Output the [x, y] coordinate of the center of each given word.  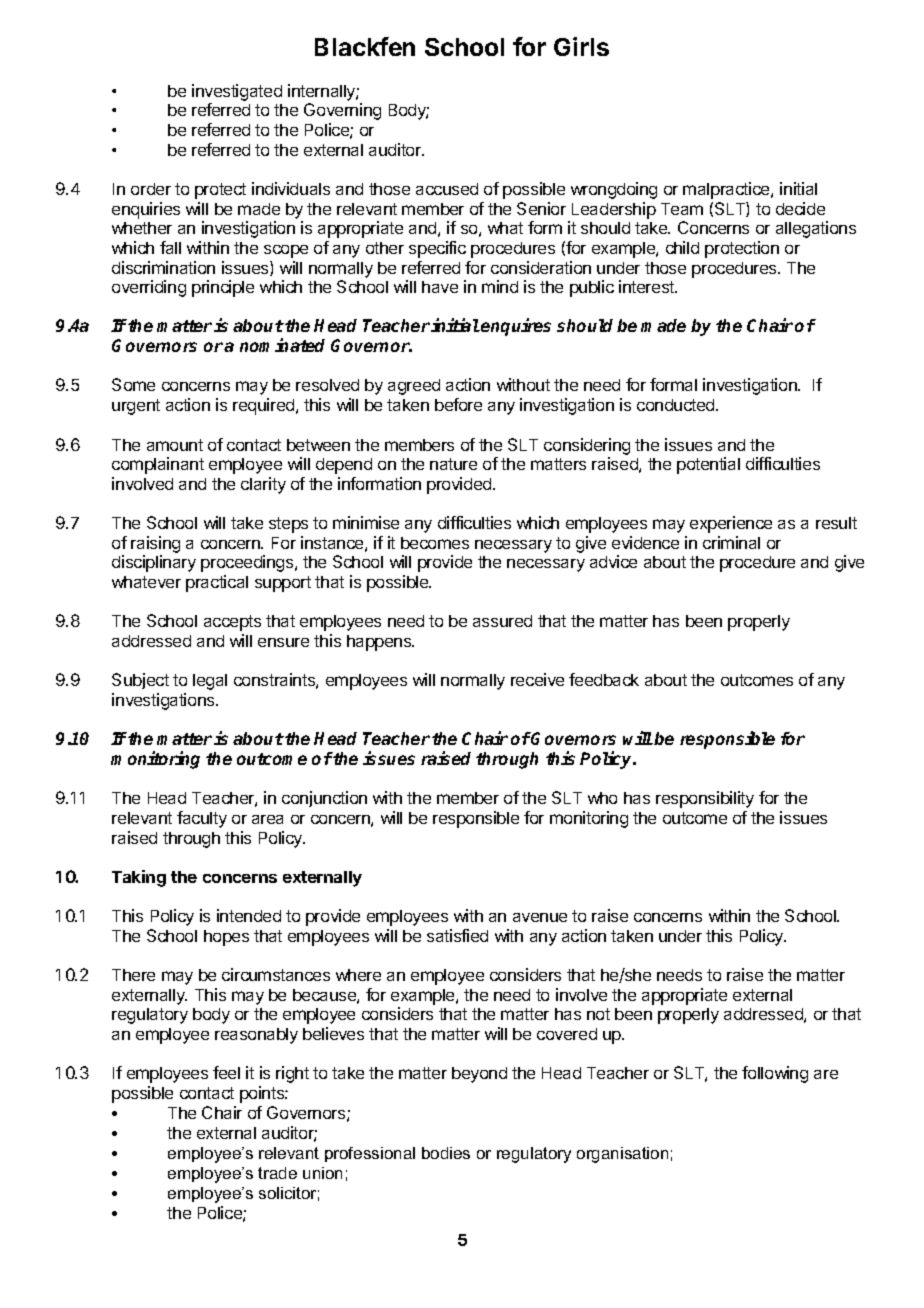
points [263, 1094]
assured [502, 621]
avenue [540, 917]
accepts [232, 623]
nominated [282, 345]
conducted [677, 405]
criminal [731, 542]
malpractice [727, 190]
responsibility [705, 799]
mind [500, 286]
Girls [581, 46]
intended [249, 915]
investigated [237, 92]
